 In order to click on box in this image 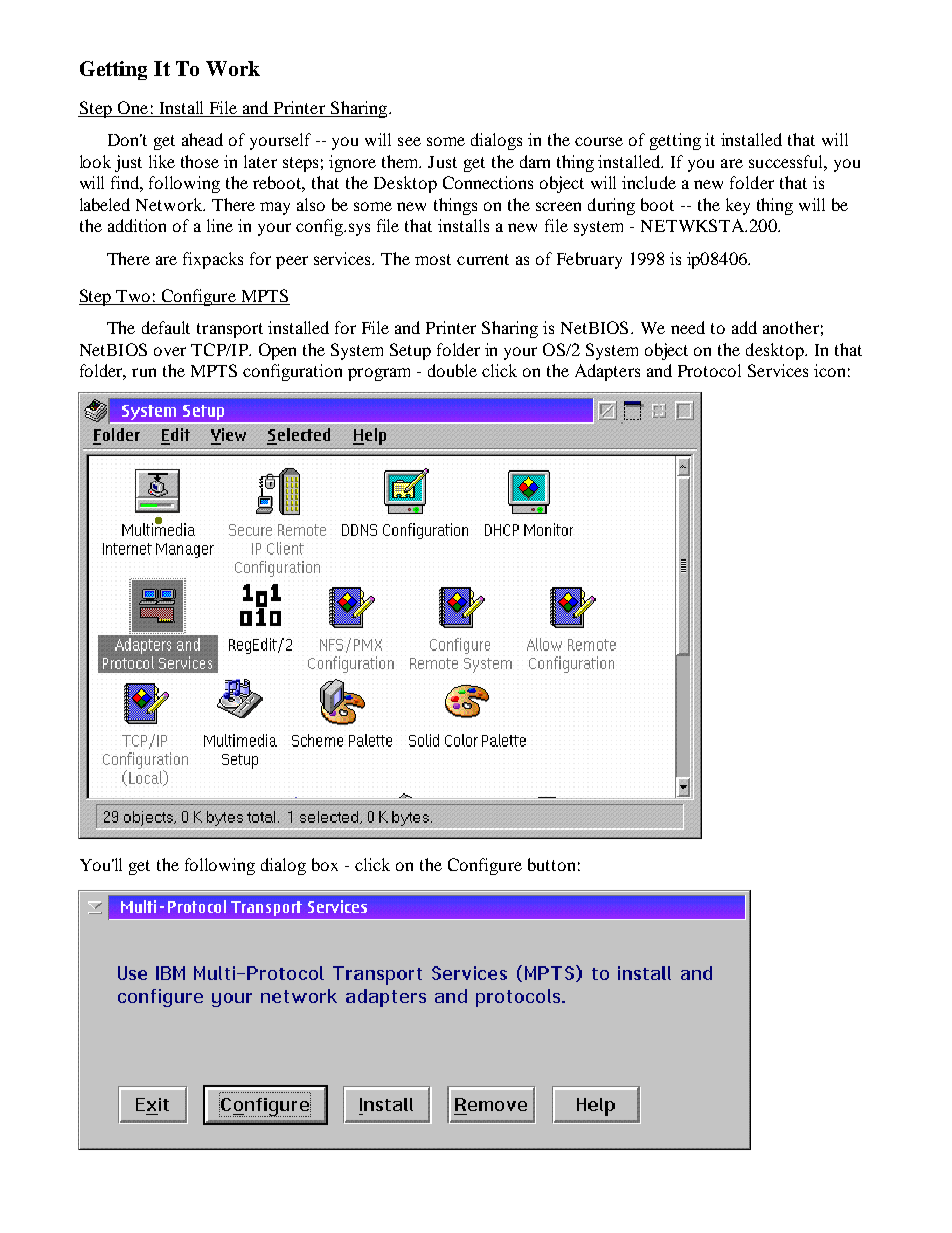, I will do `click(325, 864)`.
